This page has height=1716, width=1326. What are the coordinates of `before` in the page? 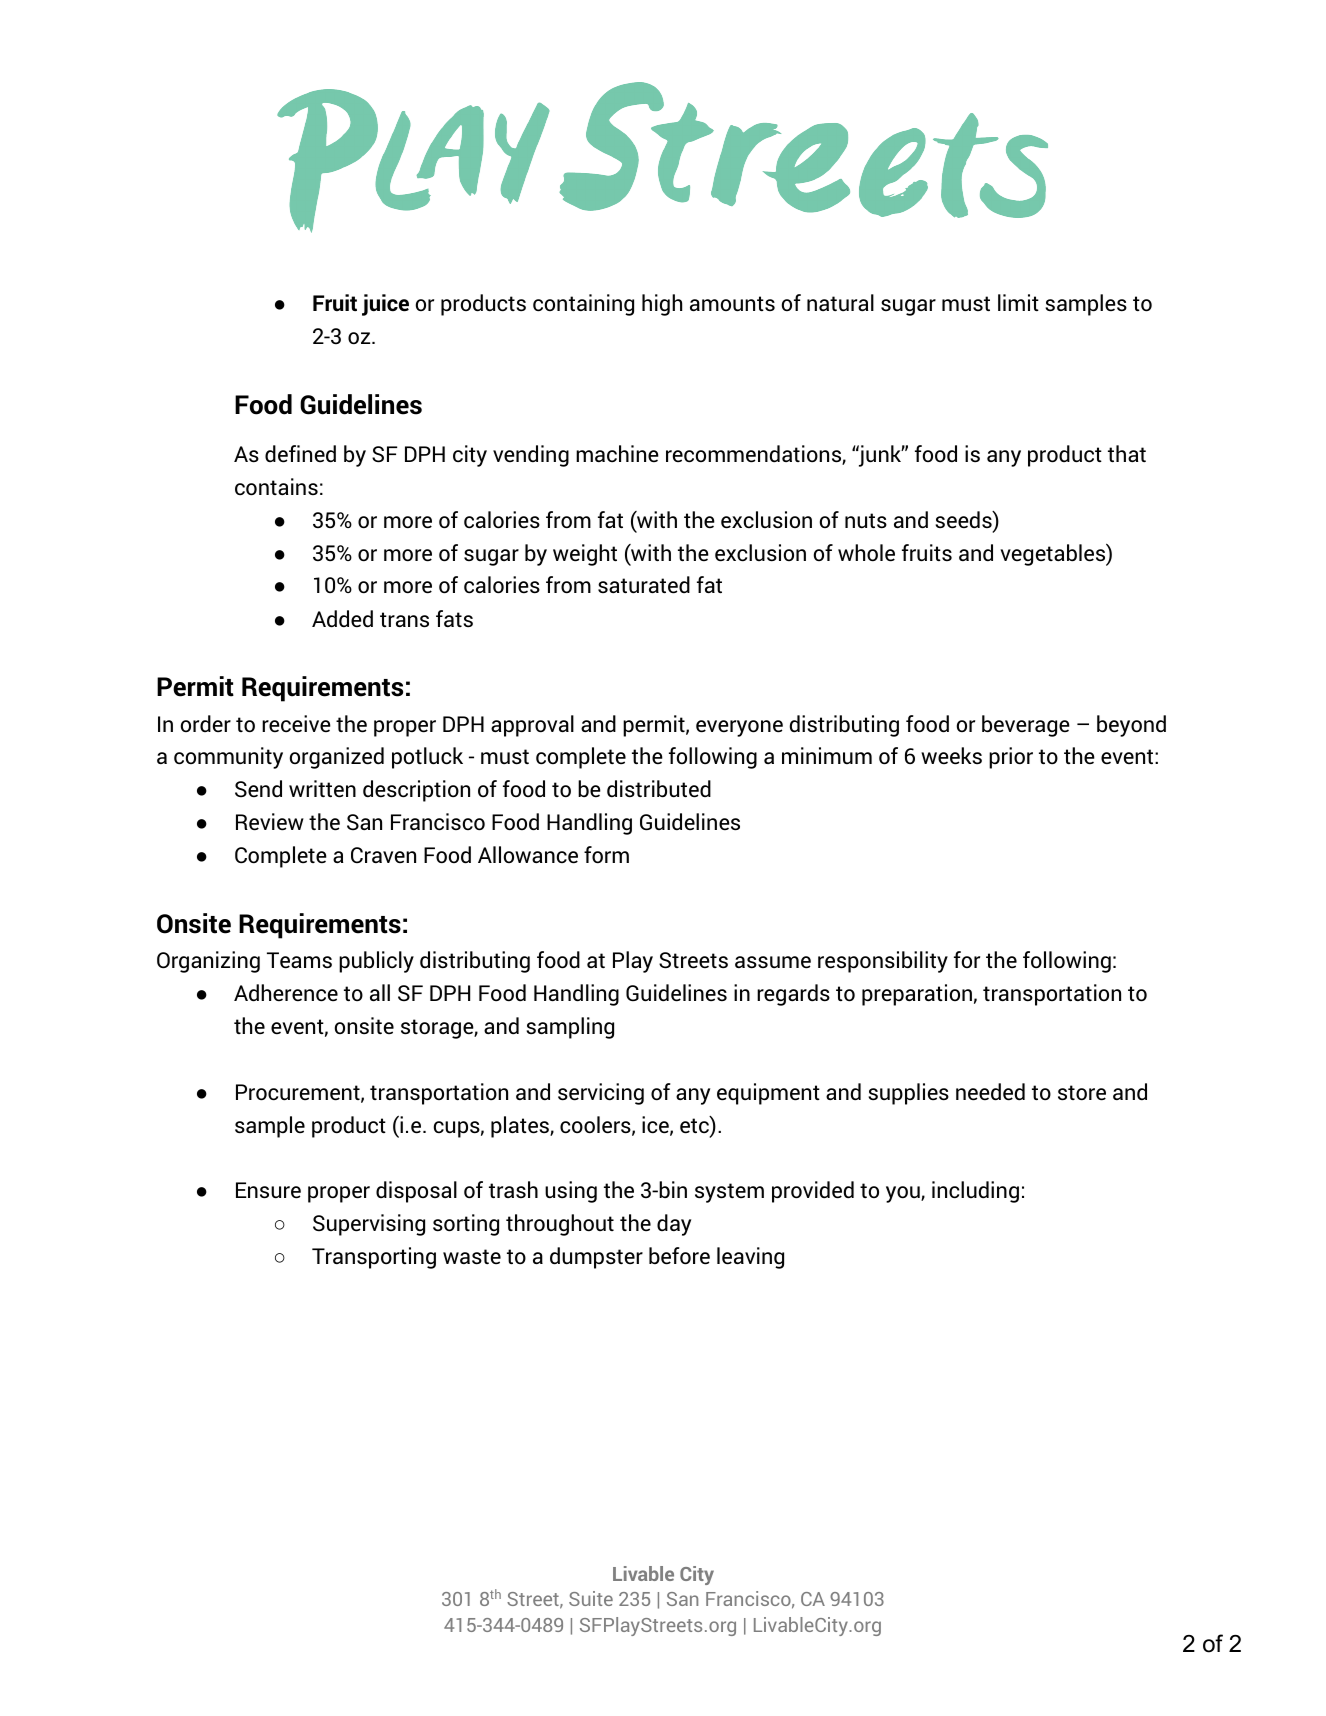 It's located at (679, 1256).
